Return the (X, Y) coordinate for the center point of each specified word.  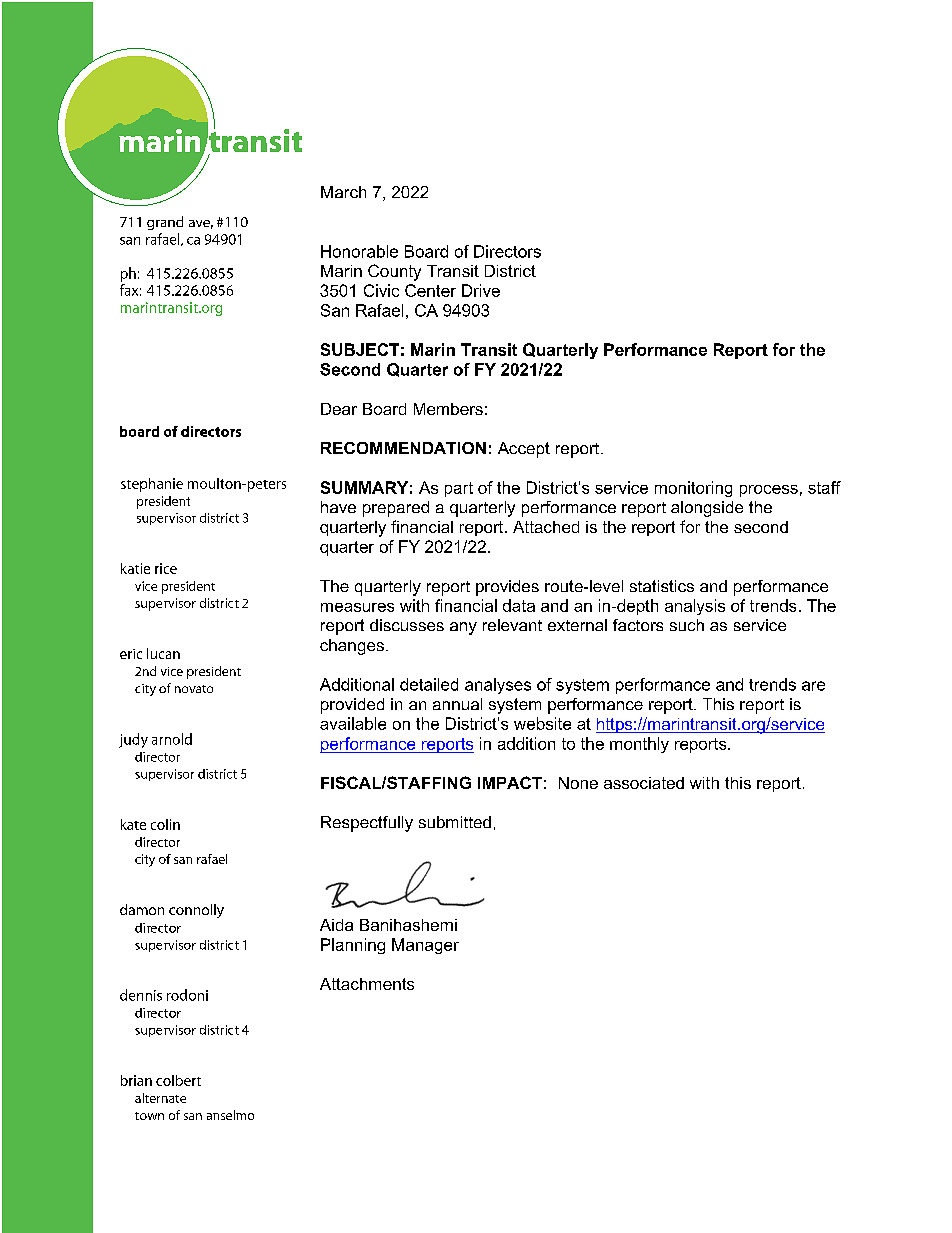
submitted (455, 822)
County (394, 272)
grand (165, 223)
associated (644, 783)
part (459, 489)
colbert (178, 1080)
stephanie (152, 485)
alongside (707, 509)
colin (165, 824)
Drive (481, 290)
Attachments (367, 984)
